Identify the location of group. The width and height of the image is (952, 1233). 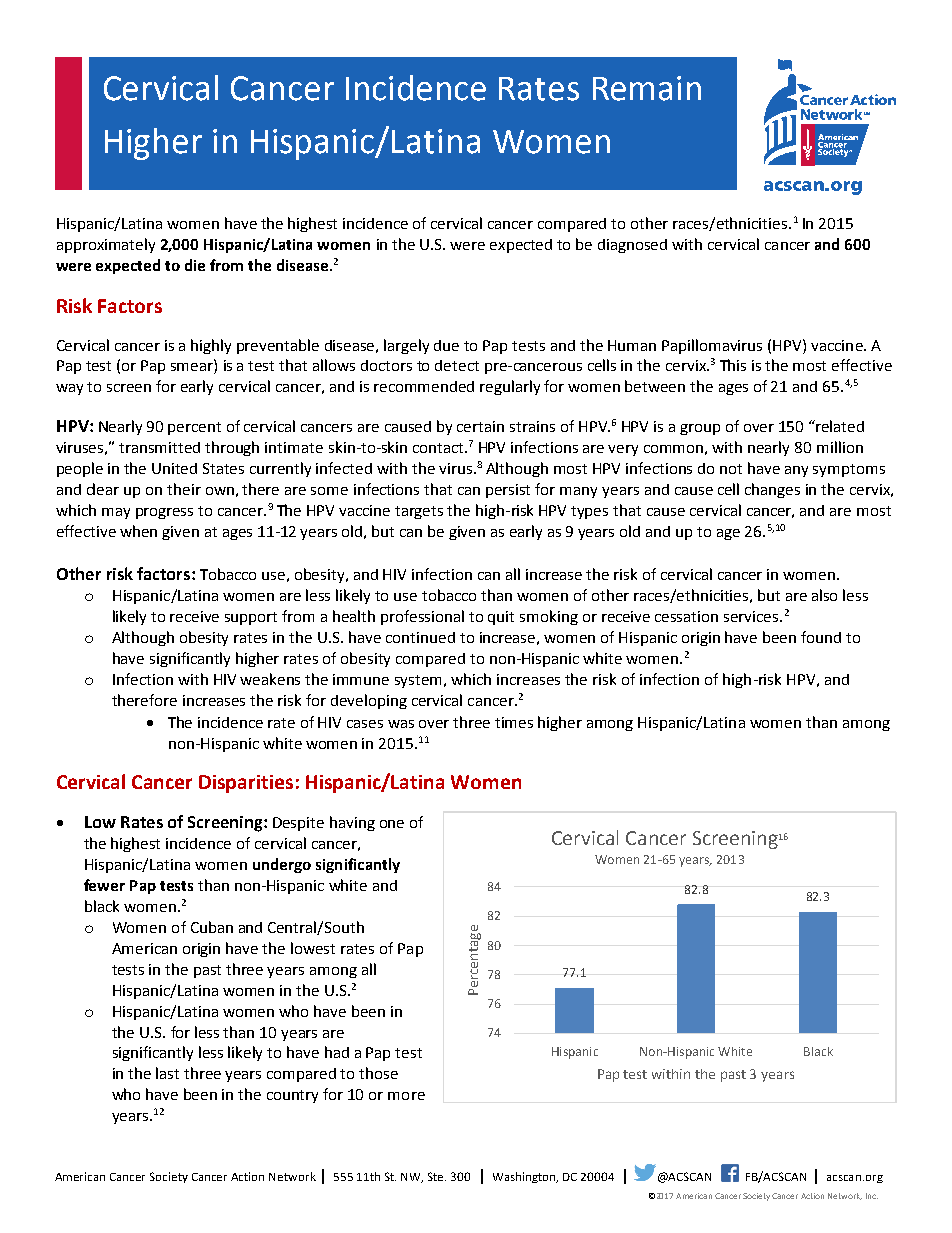
(700, 429).
